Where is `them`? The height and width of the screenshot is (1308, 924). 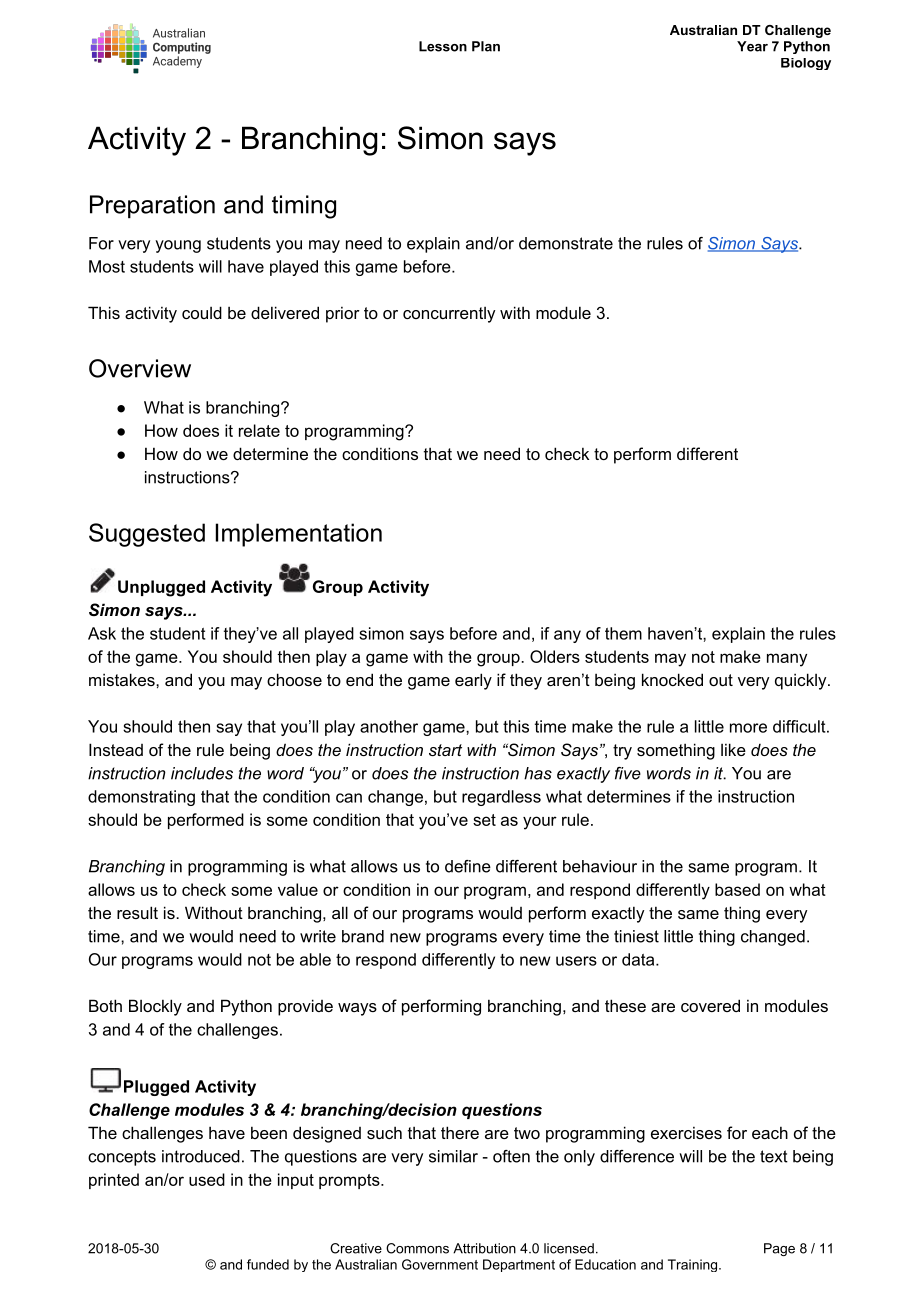
them is located at coordinates (623, 633).
